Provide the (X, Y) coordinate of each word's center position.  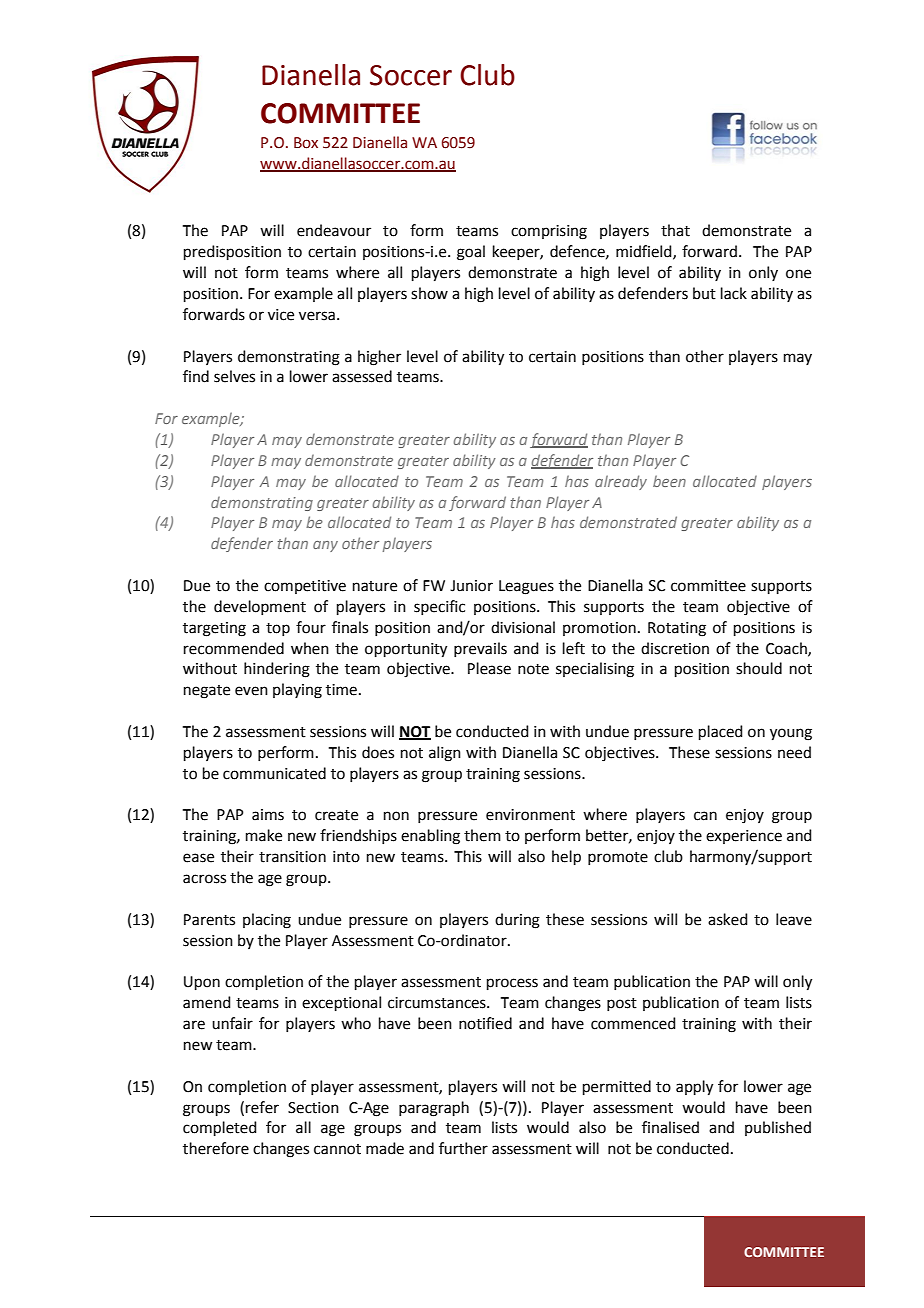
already (621, 482)
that (675, 230)
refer (262, 1107)
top (278, 629)
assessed (362, 376)
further (463, 1148)
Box (306, 143)
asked (728, 919)
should (759, 668)
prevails (480, 649)
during (517, 921)
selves (234, 376)
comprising (549, 232)
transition (292, 857)
